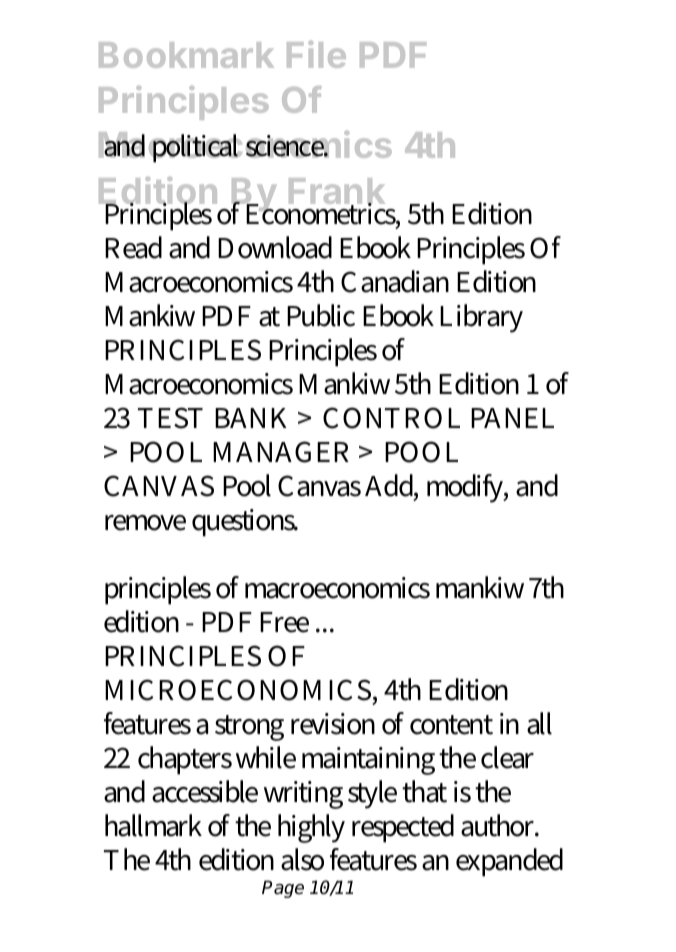 The height and width of the image is (952, 676). What do you see at coordinates (337, 192) in the image?
I see `Frank` at bounding box center [337, 192].
